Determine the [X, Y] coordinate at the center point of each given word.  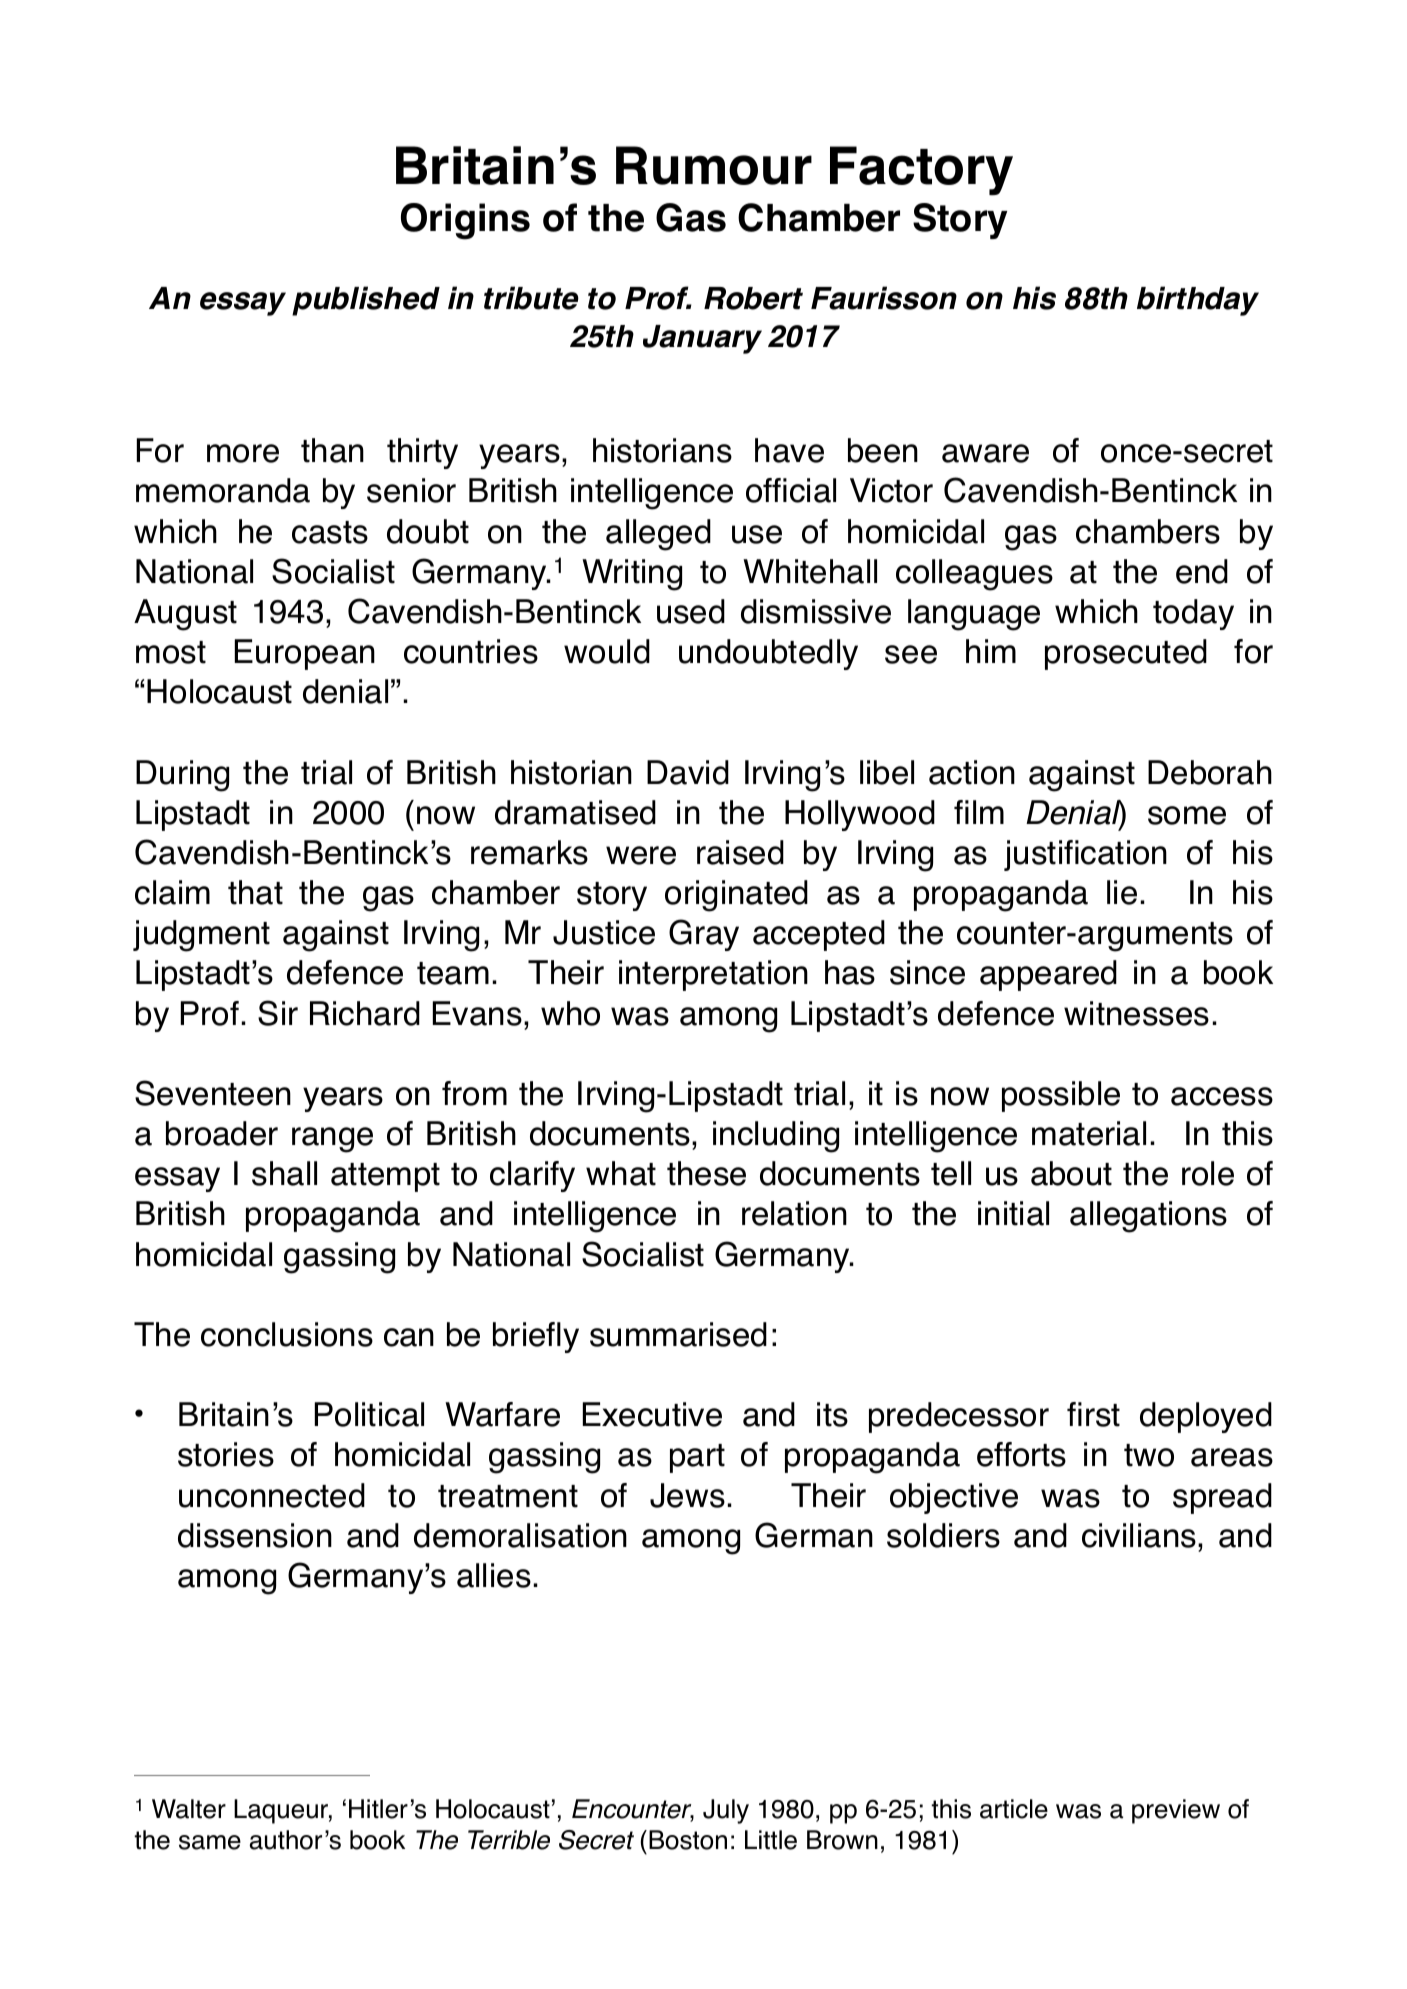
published [366, 301]
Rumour [714, 165]
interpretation [713, 975]
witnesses [1136, 1013]
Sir [278, 1013]
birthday [1198, 301]
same [210, 1842]
